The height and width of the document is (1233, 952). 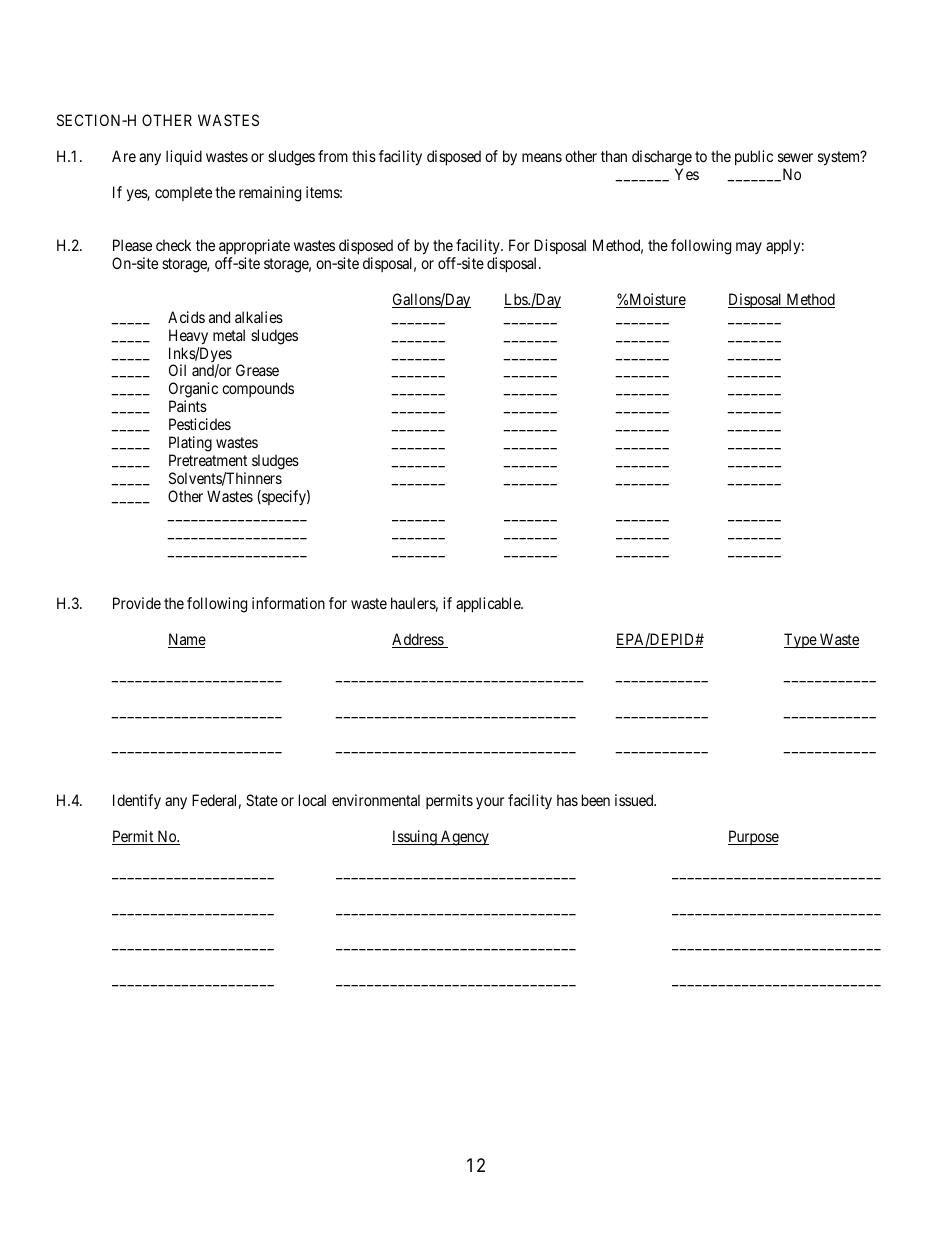 I want to click on been, so click(x=596, y=800).
